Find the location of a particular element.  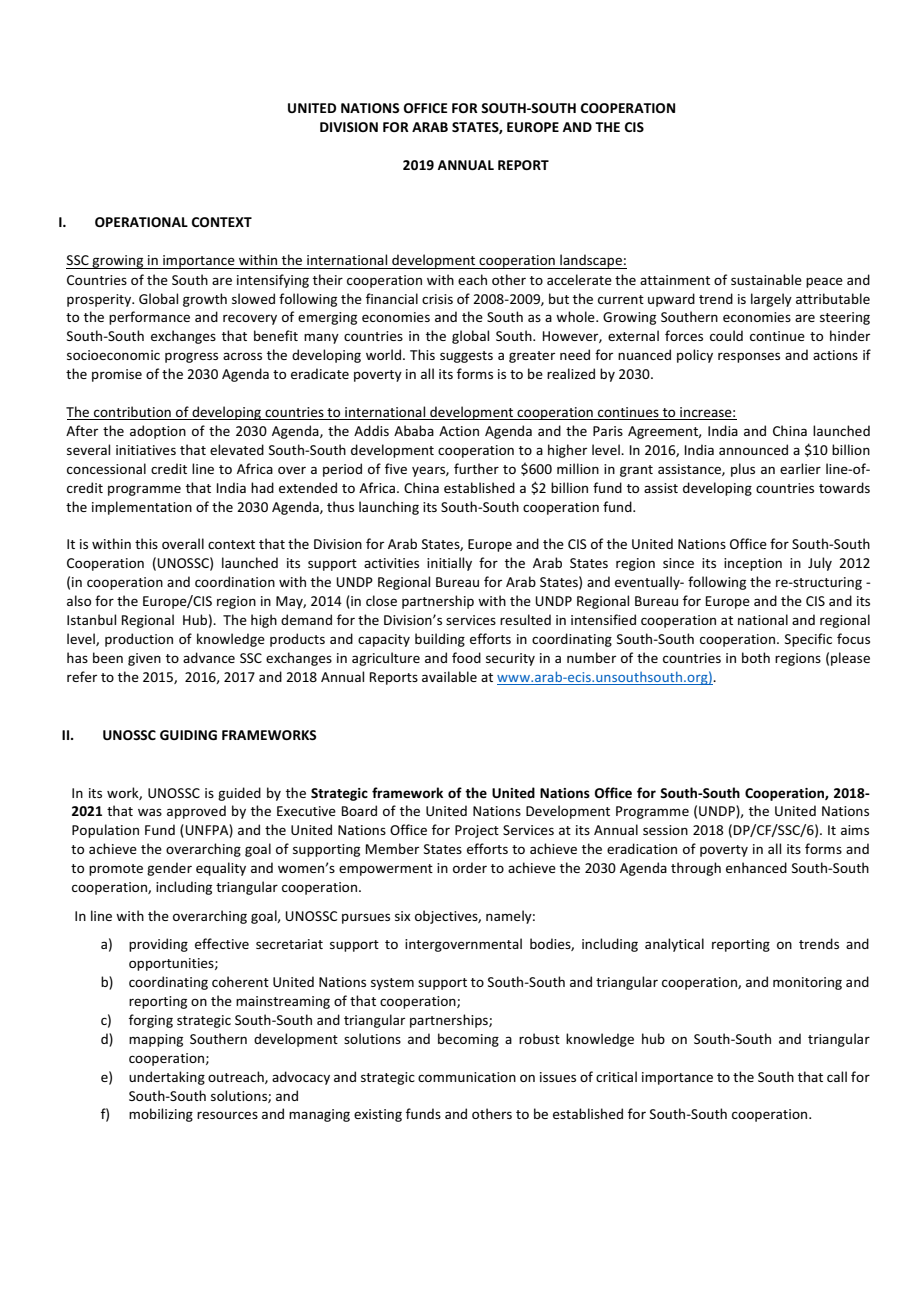

sustainable is located at coordinates (766, 279).
